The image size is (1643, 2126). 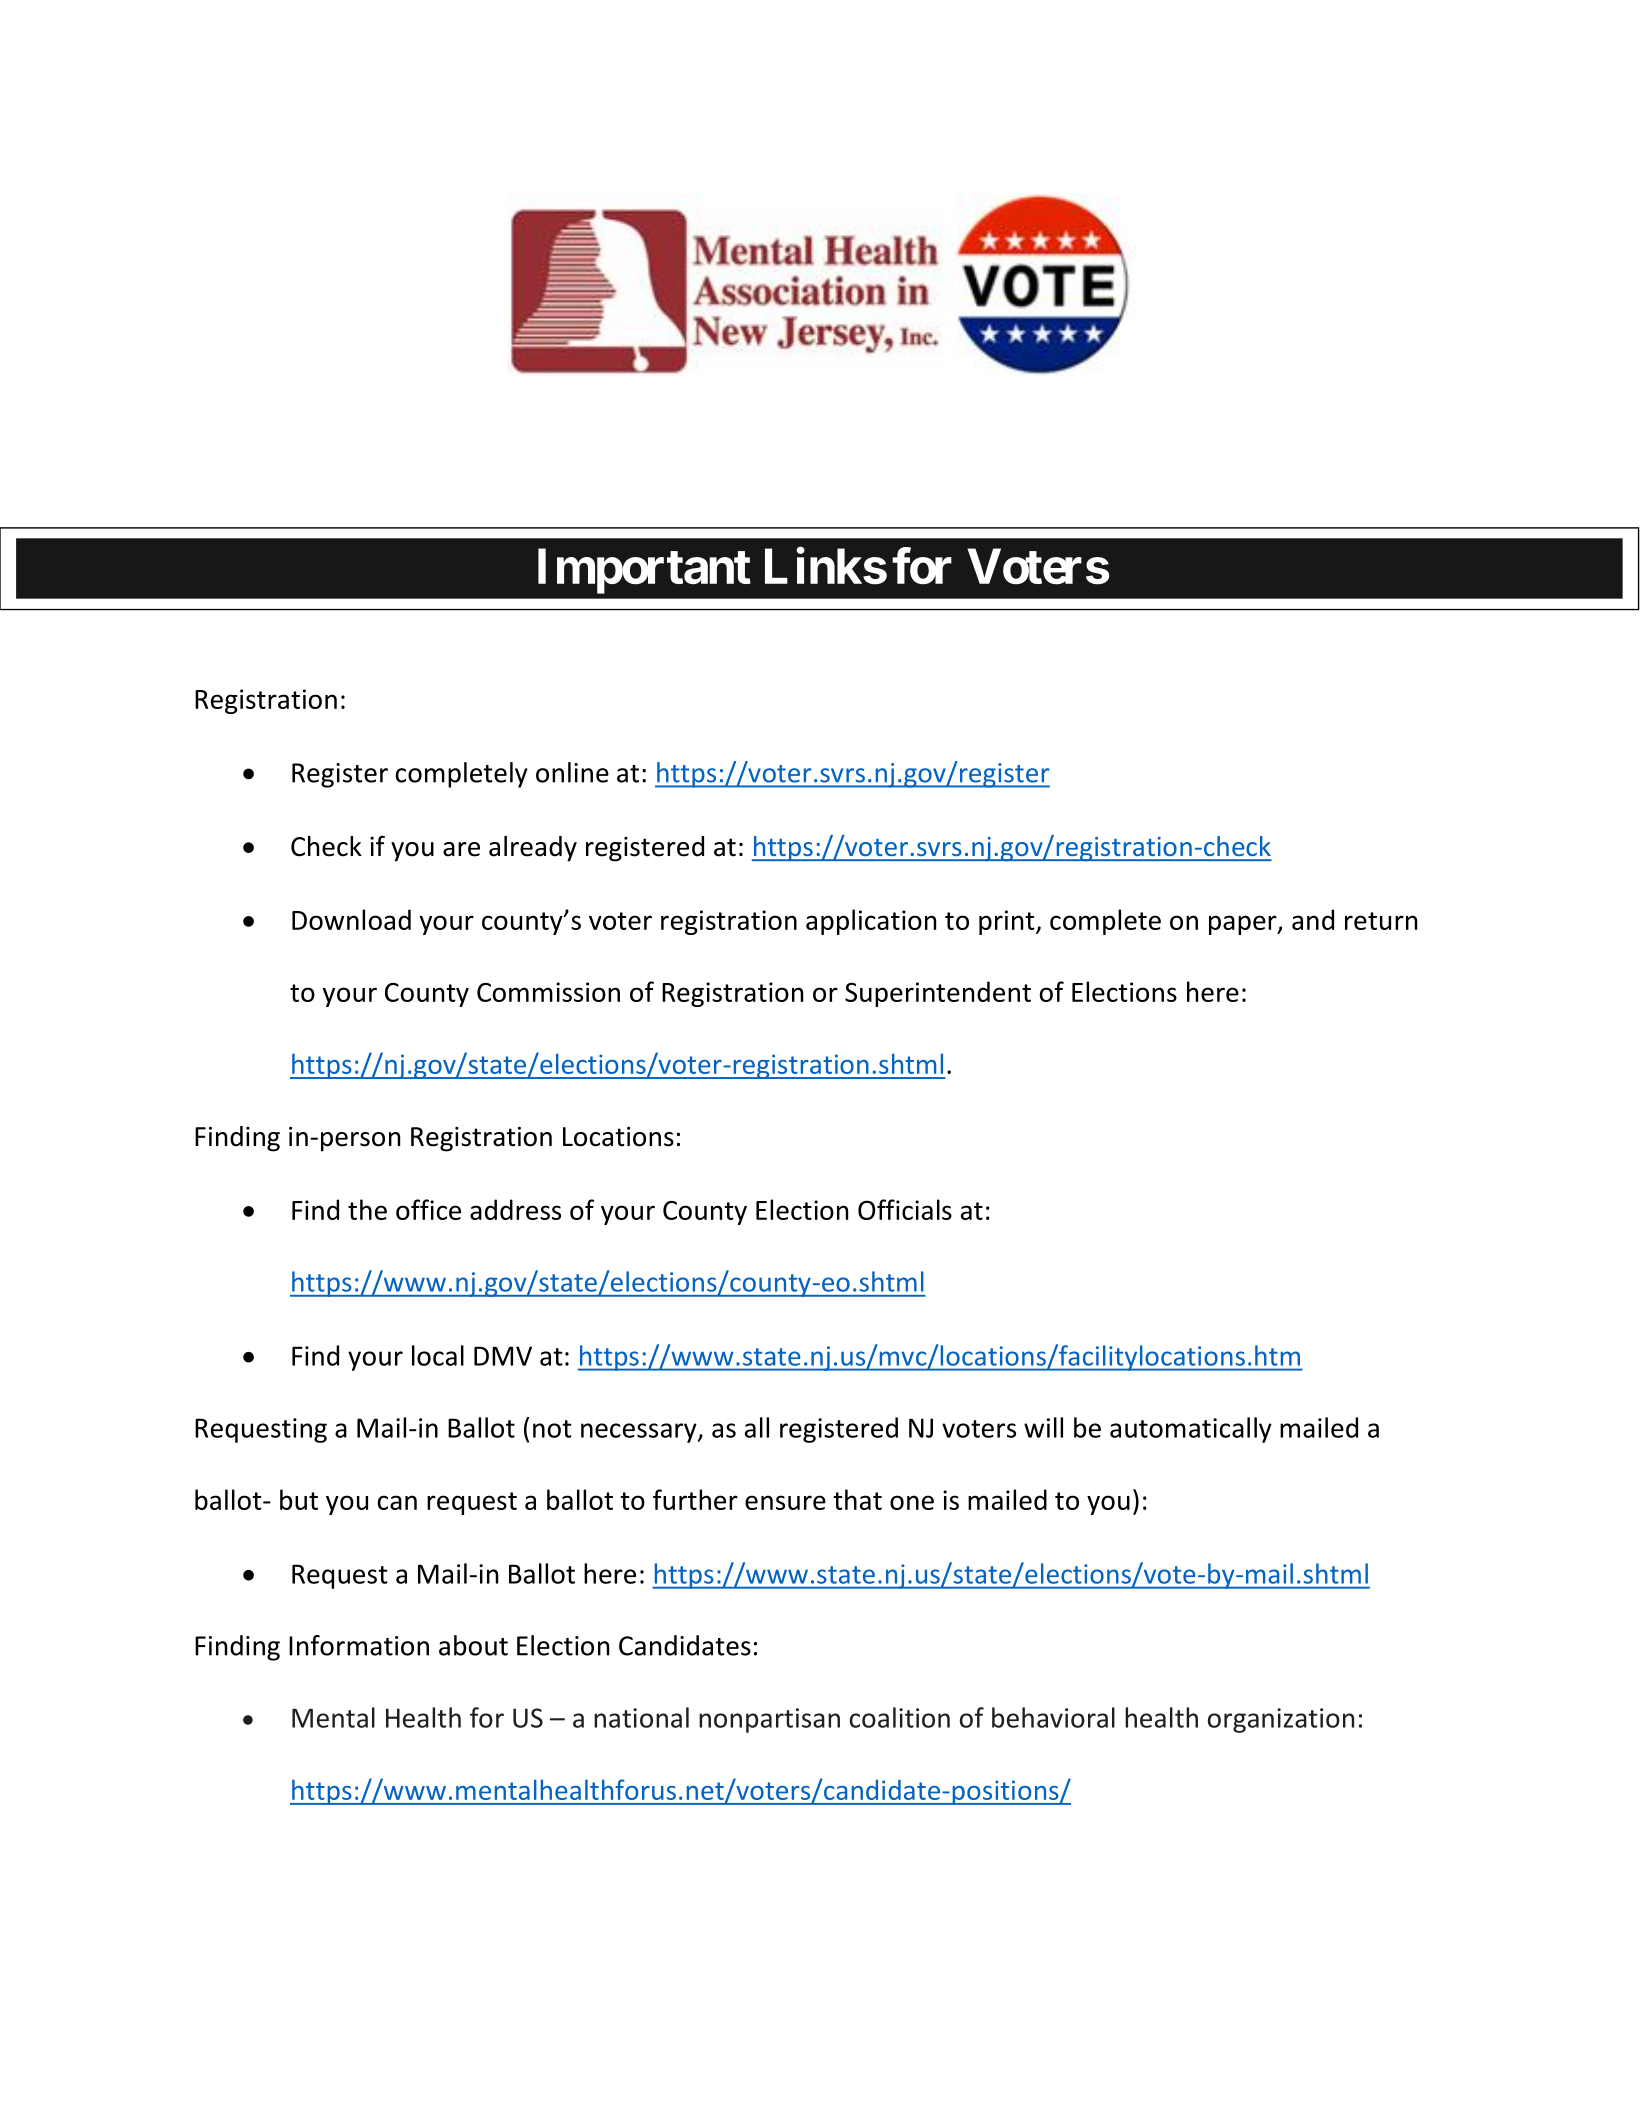 What do you see at coordinates (871, 922) in the document?
I see `application` at bounding box center [871, 922].
